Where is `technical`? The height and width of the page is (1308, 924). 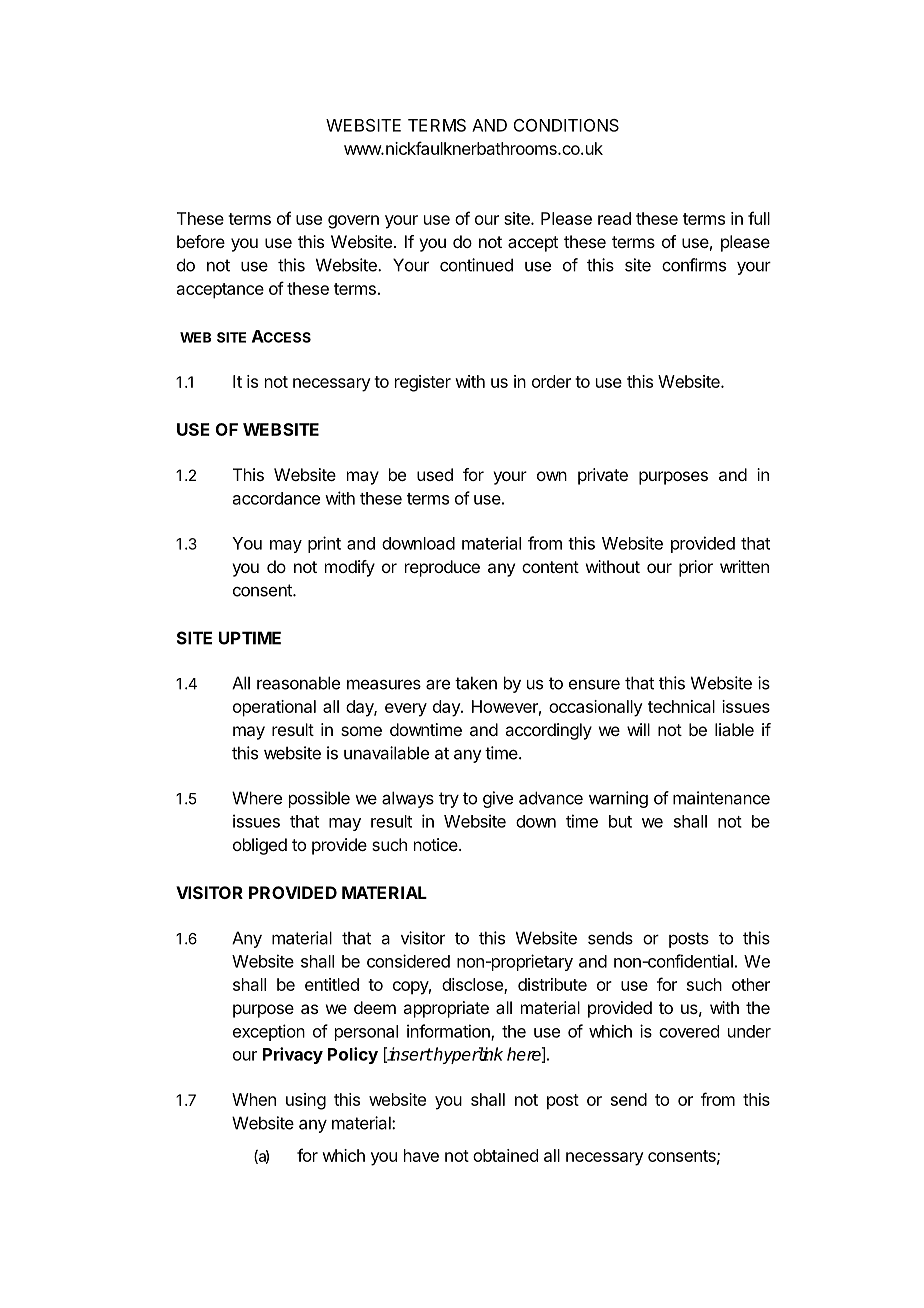
technical is located at coordinates (681, 706).
